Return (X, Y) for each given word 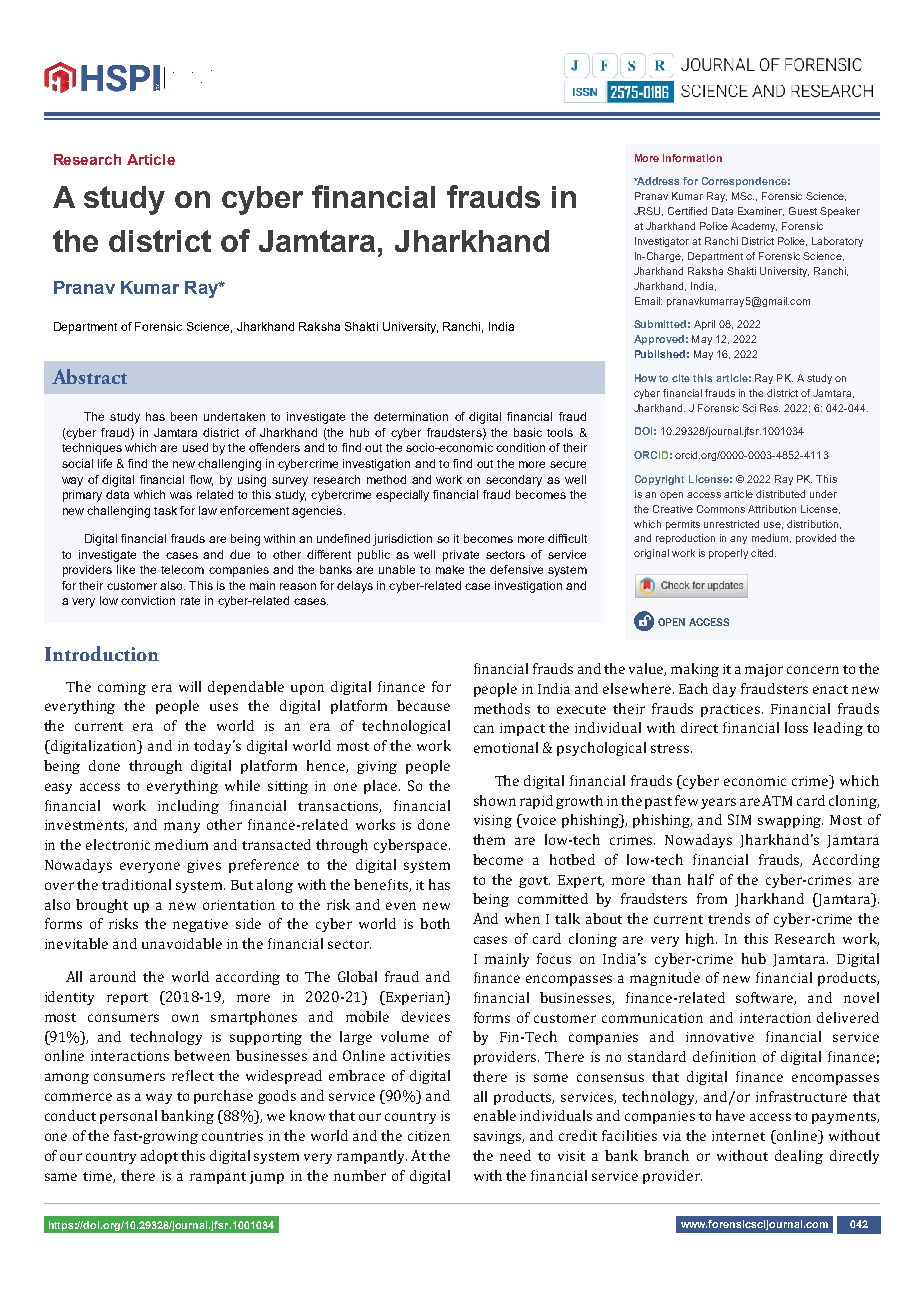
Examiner (761, 211)
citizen (429, 1136)
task (165, 510)
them (489, 839)
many (182, 827)
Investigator (662, 242)
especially (402, 496)
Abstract (89, 376)
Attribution (772, 509)
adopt (159, 1157)
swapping (790, 821)
